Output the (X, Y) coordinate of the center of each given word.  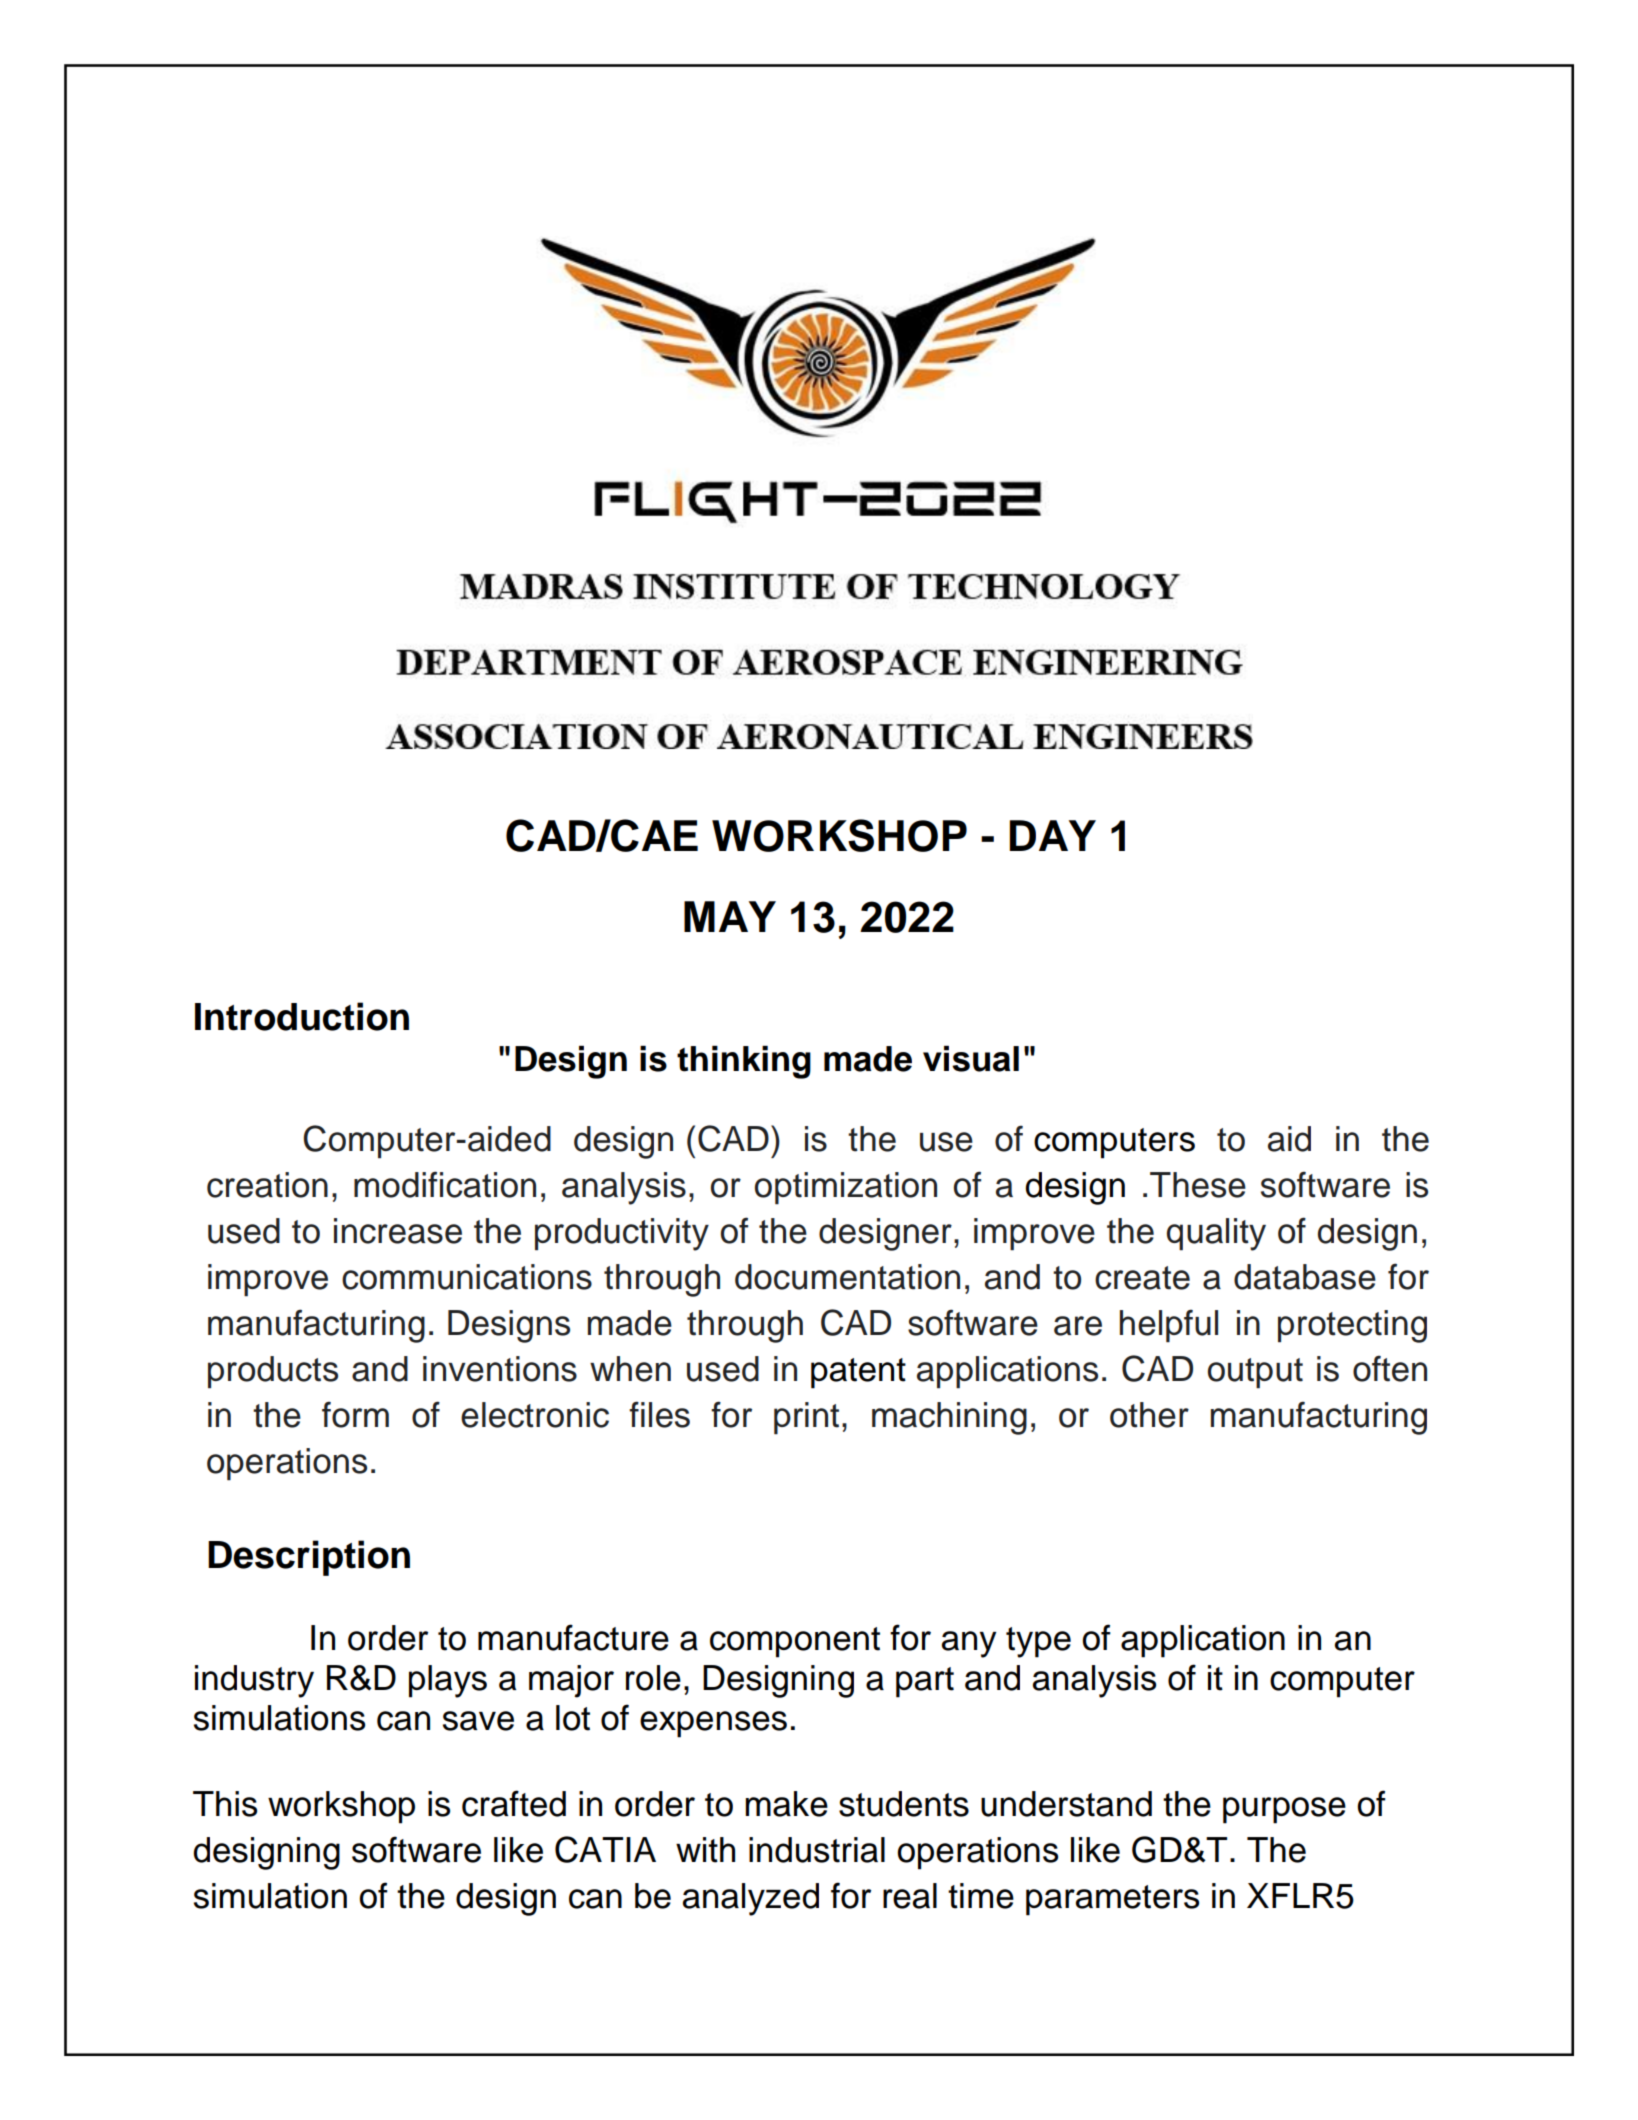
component (795, 1642)
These (1198, 1185)
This (225, 1804)
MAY (730, 916)
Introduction (302, 1016)
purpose (1284, 1810)
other (1149, 1415)
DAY (1052, 835)
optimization (846, 1188)
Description (309, 1558)
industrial (817, 1850)
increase (398, 1231)
